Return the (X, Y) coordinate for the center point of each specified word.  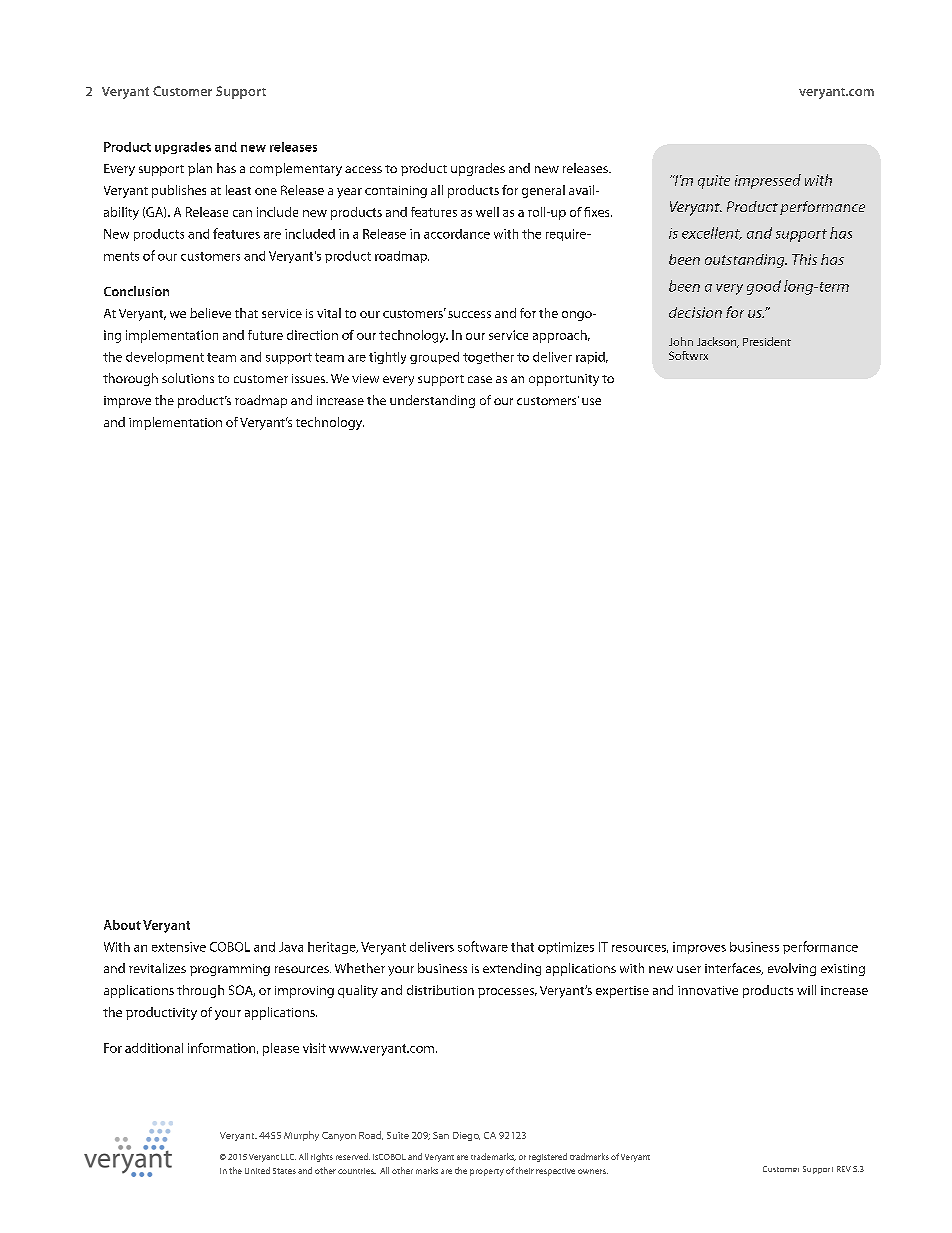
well (487, 212)
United (257, 1170)
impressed (768, 181)
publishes (179, 191)
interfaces (734, 969)
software (483, 946)
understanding (432, 401)
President (767, 341)
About (122, 925)
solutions (188, 378)
